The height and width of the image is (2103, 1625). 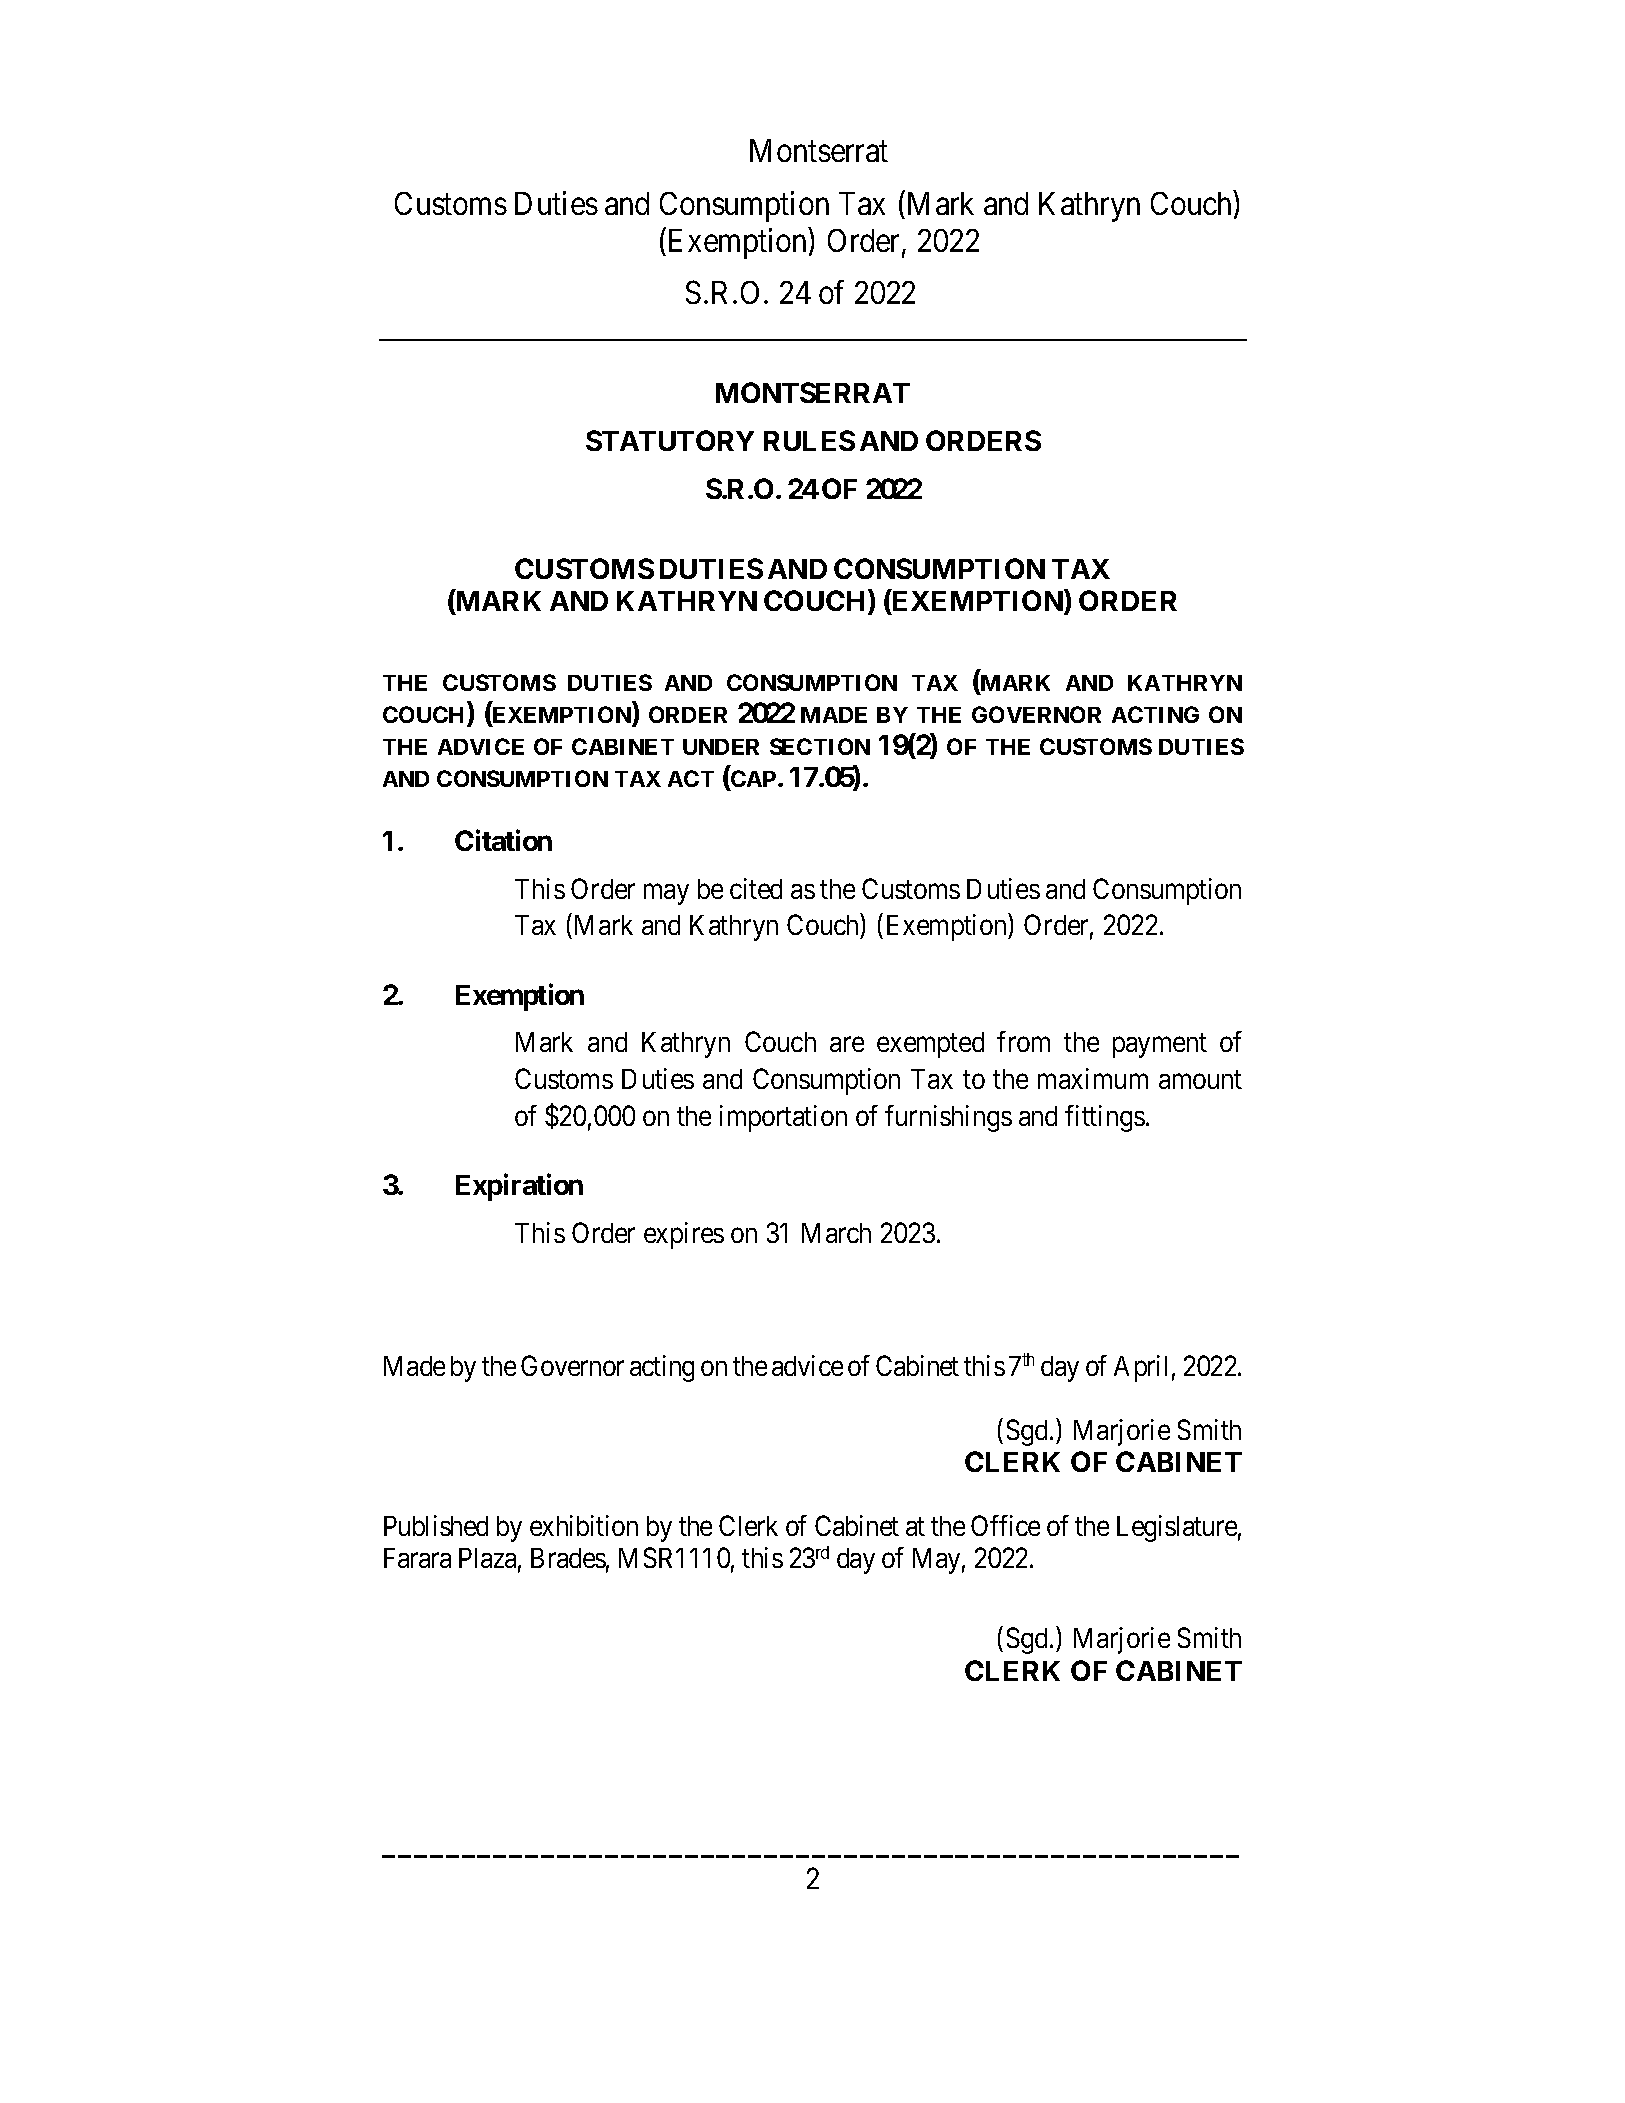 What do you see at coordinates (847, 1045) in the image?
I see `are` at bounding box center [847, 1045].
